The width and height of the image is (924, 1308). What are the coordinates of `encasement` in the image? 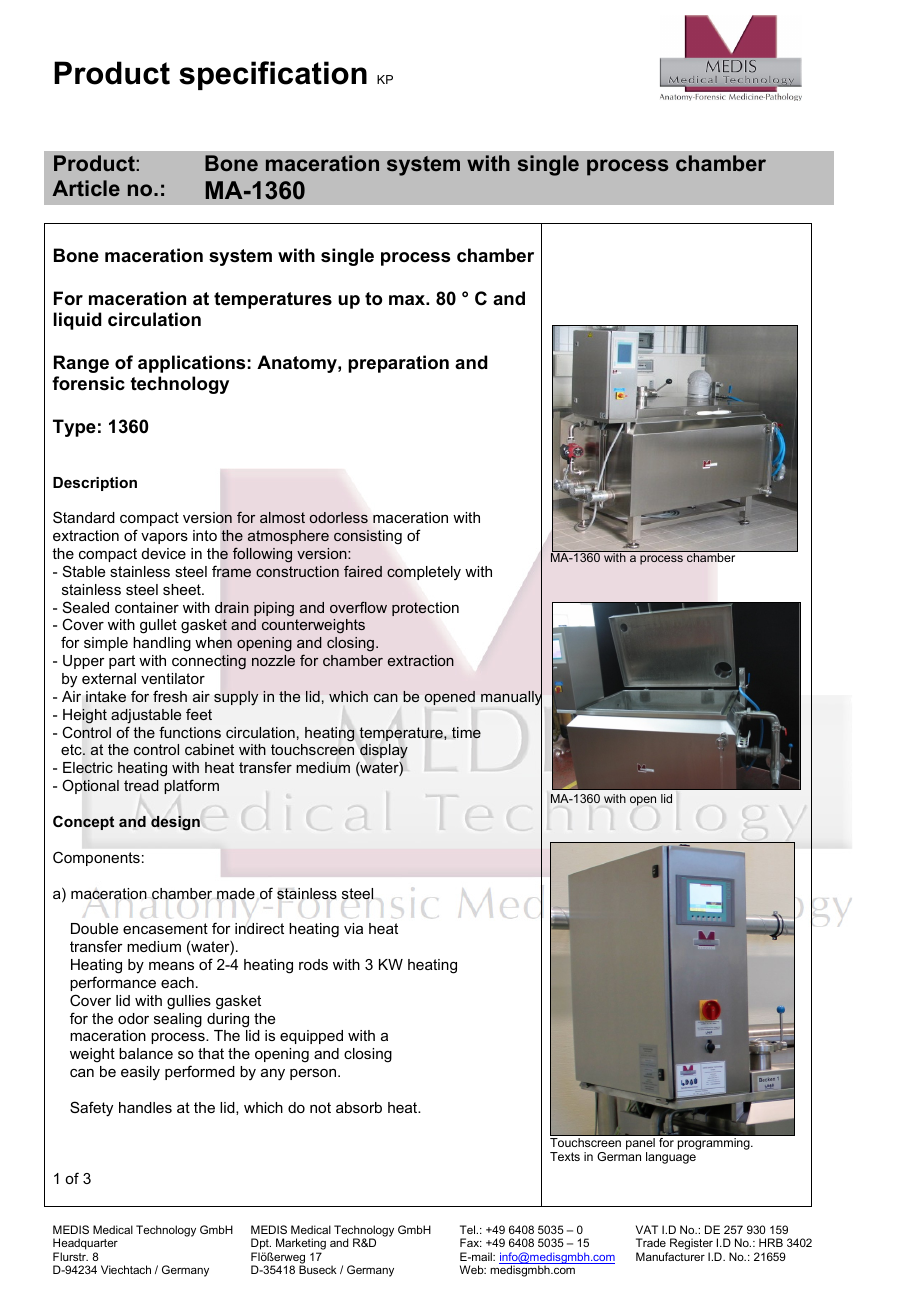 It's located at (165, 928).
